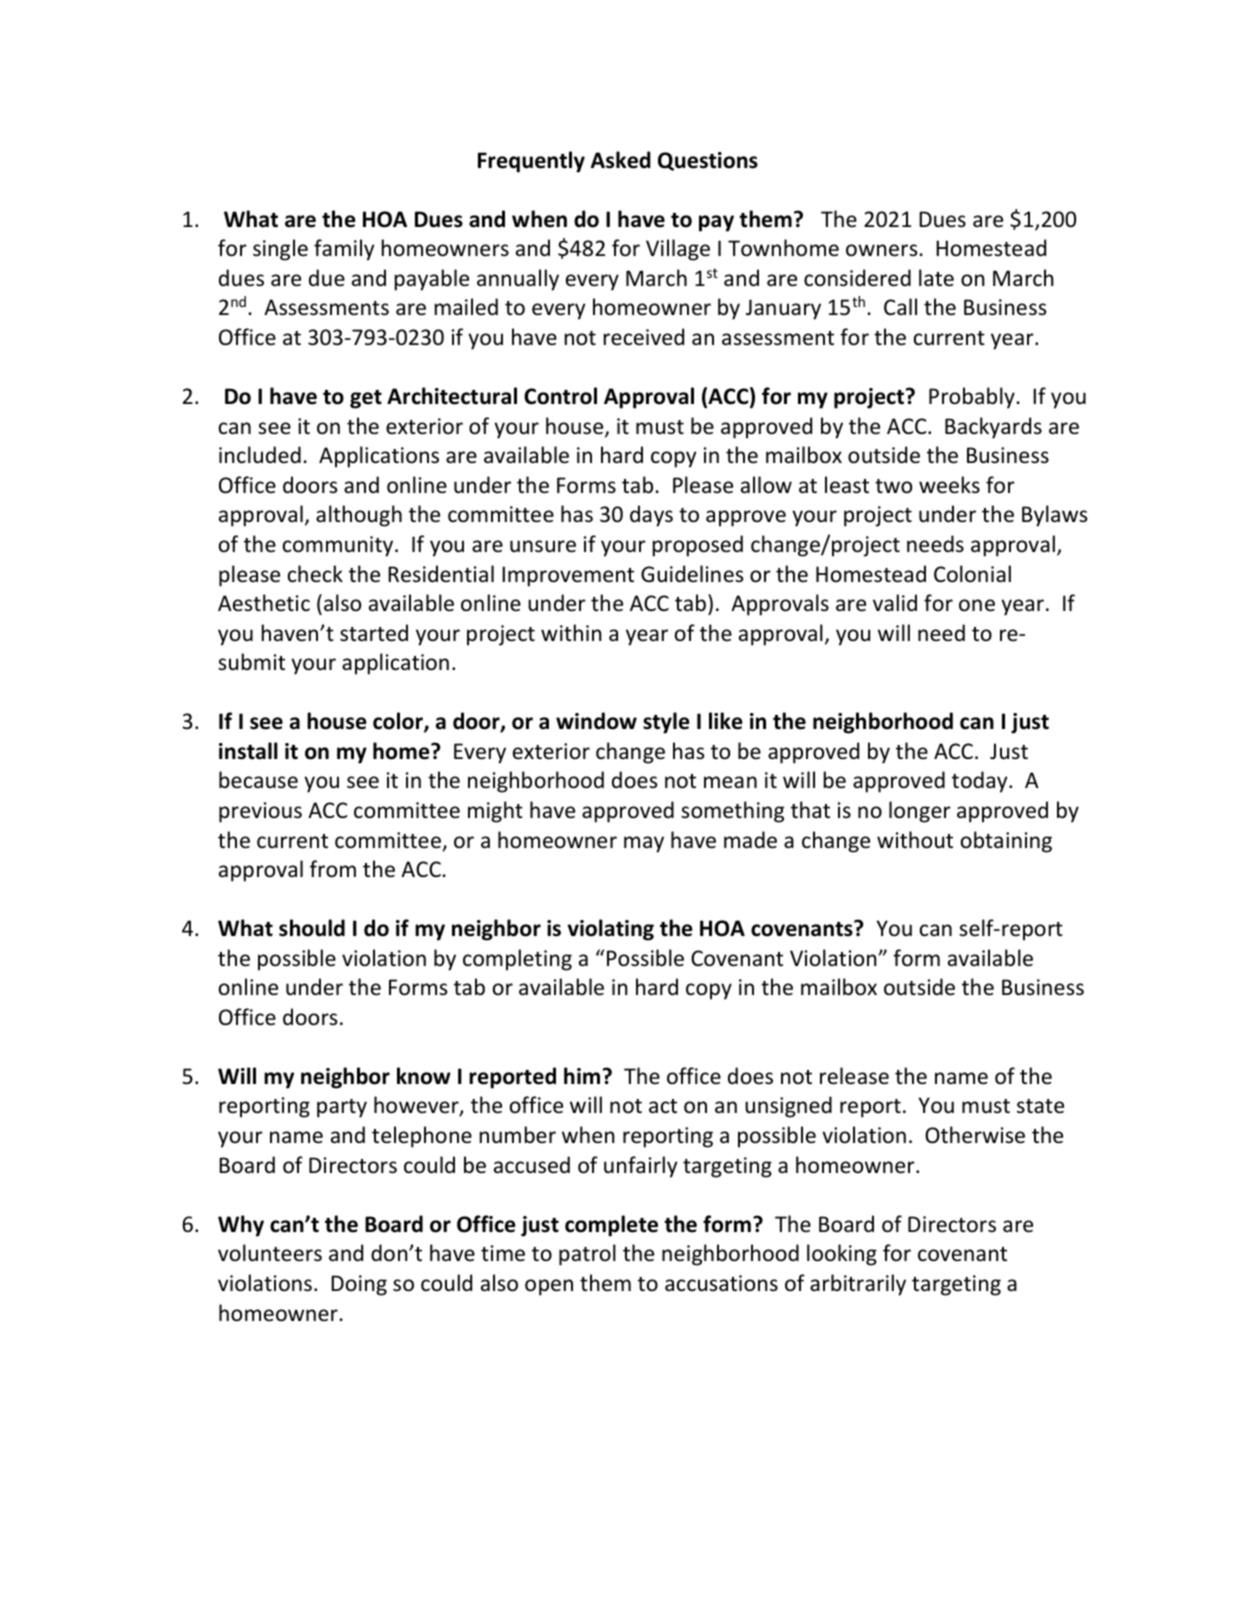  I want to click on Doing, so click(359, 1285).
